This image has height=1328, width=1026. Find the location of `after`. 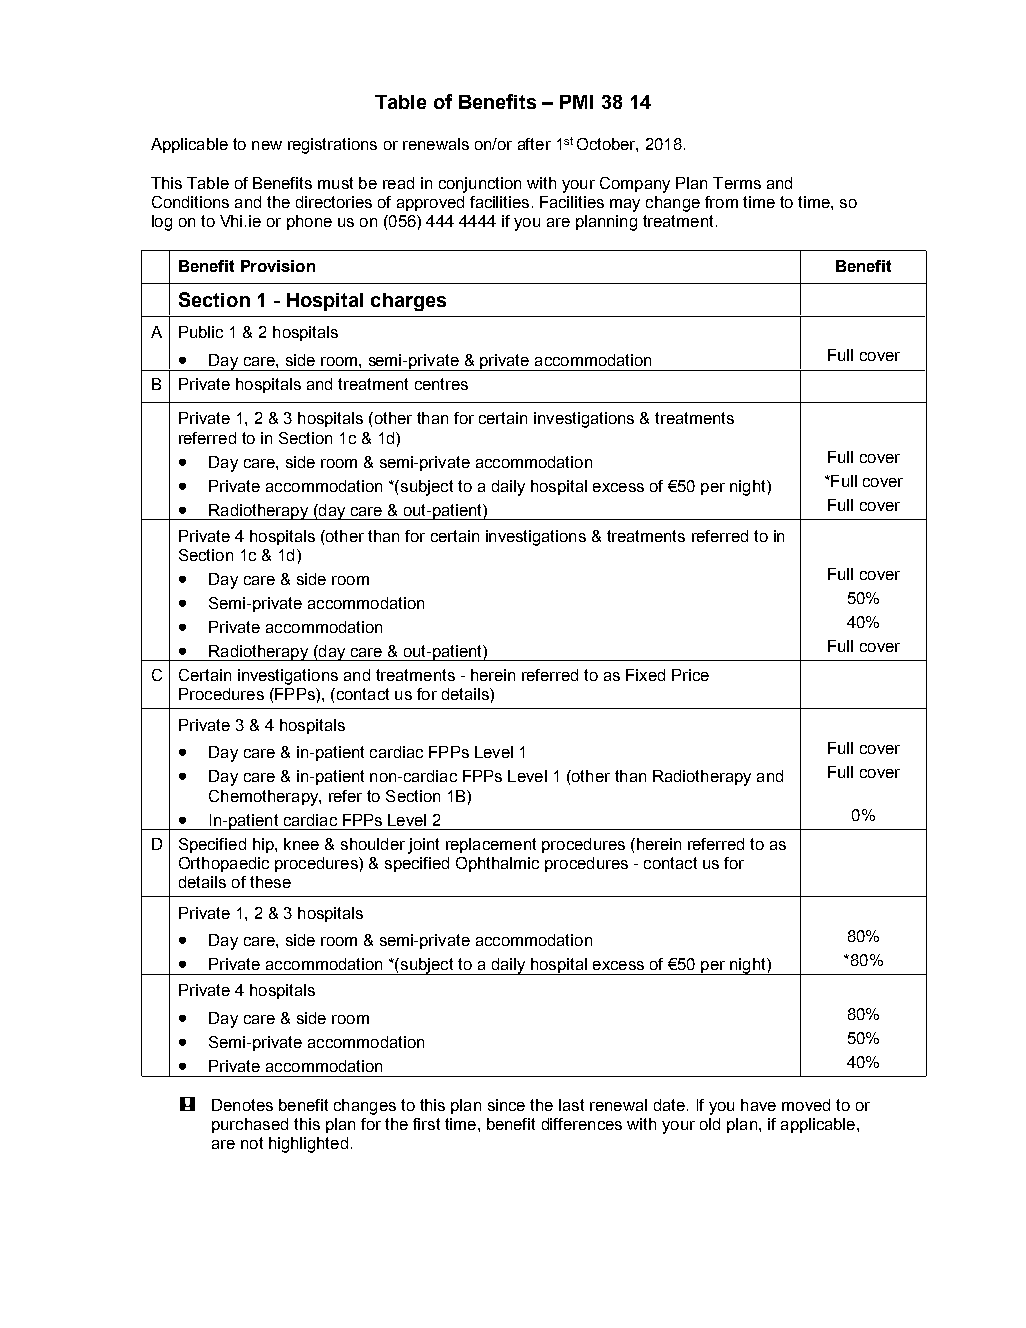

after is located at coordinates (534, 144).
